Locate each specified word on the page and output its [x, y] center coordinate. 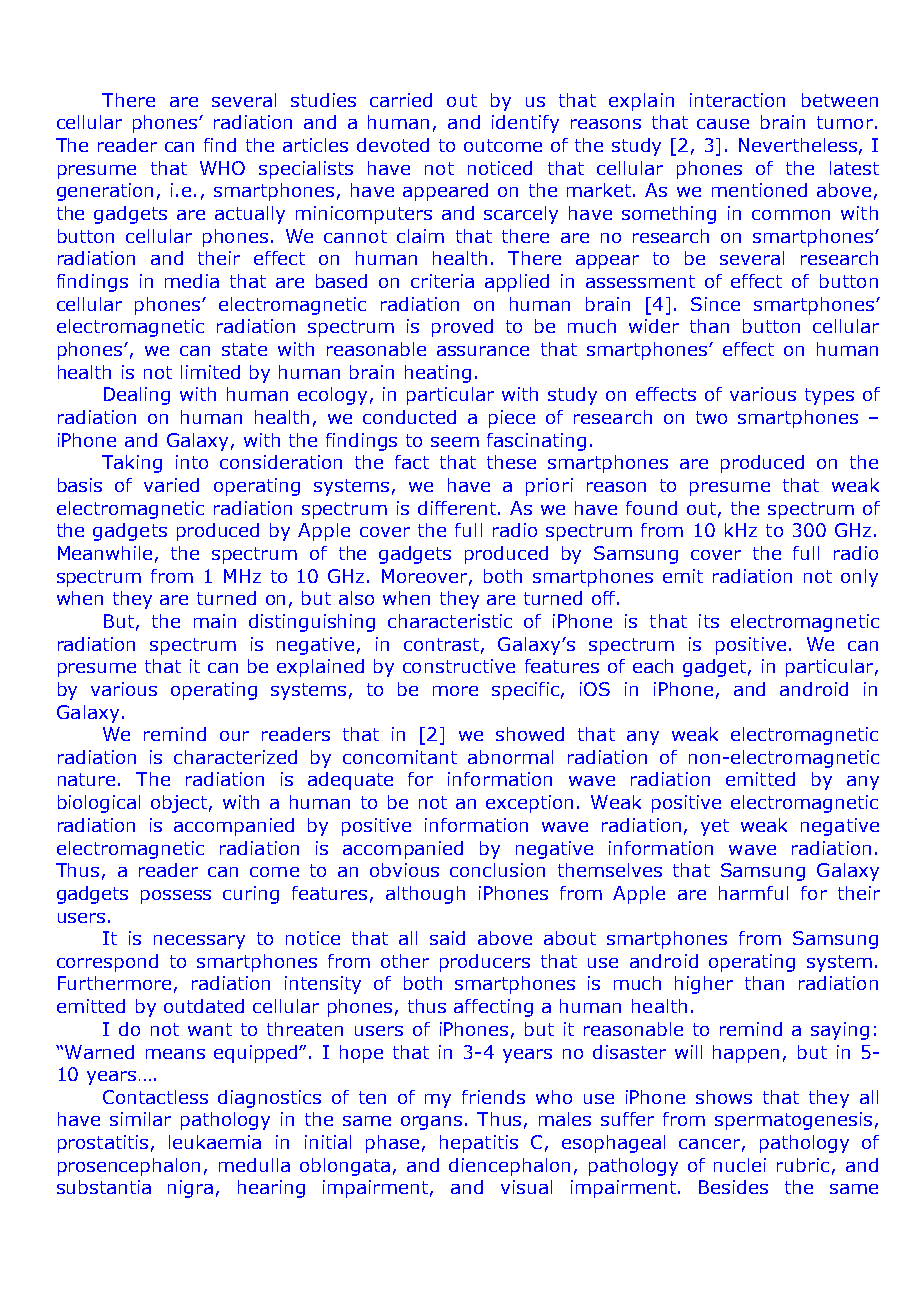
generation [105, 192]
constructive [459, 666]
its [709, 621]
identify [525, 124]
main [215, 621]
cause [723, 124]
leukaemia [215, 1142]
